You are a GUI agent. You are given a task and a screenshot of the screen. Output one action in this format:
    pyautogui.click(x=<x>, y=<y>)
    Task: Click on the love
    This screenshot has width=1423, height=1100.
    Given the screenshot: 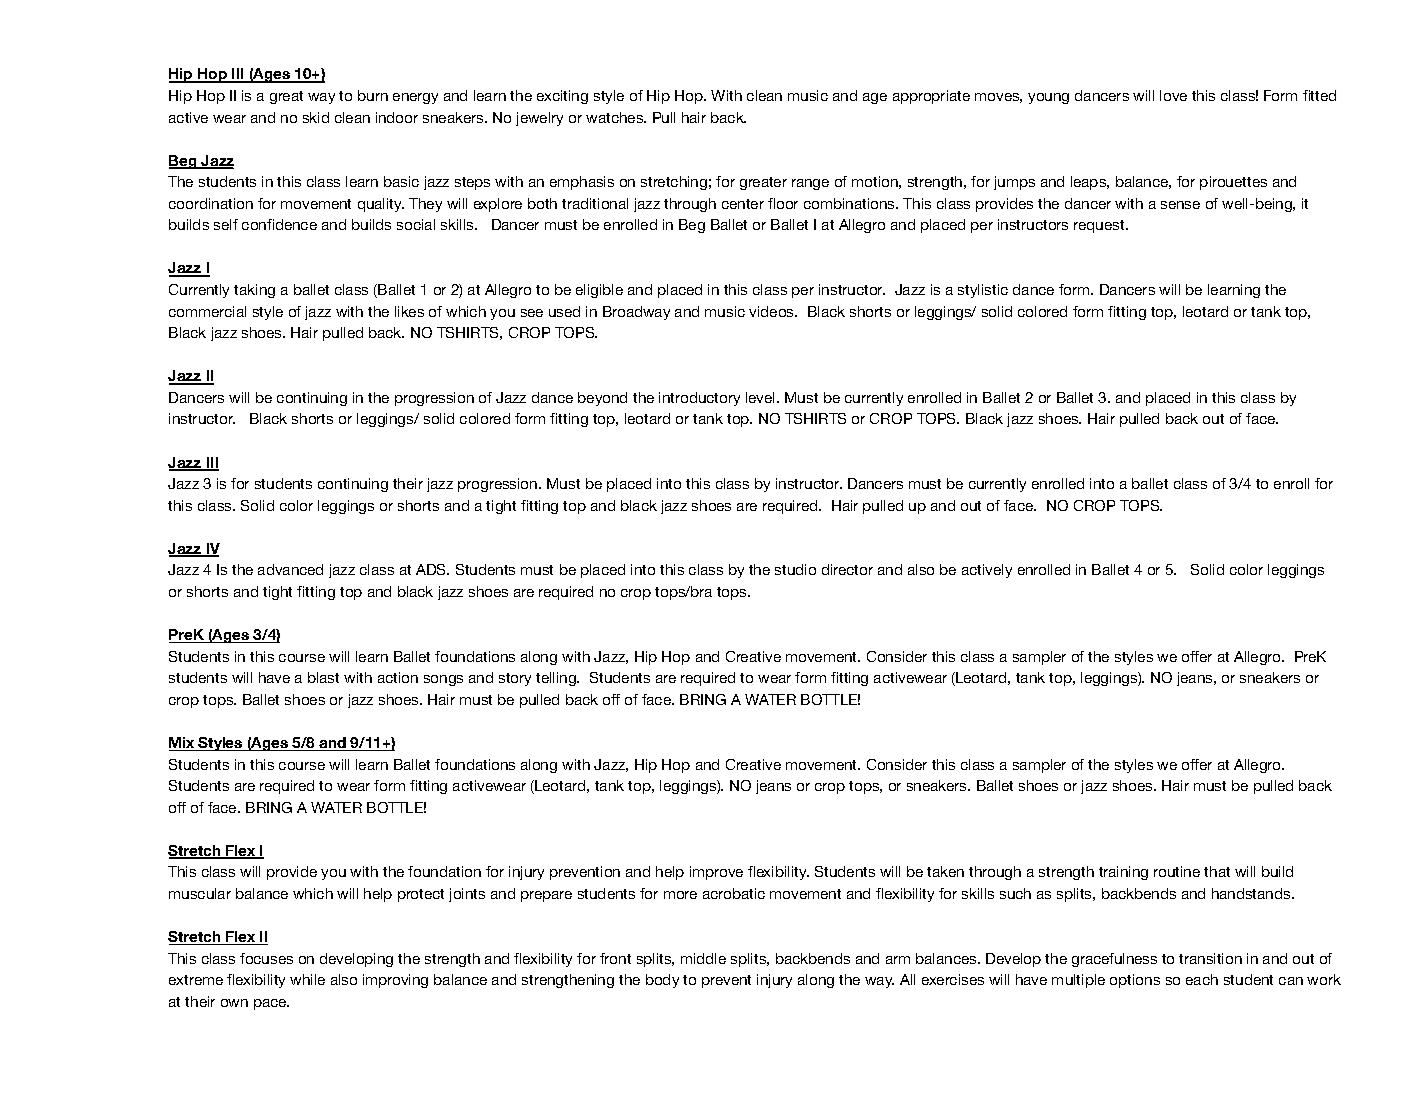 What is the action you would take?
    pyautogui.click(x=1173, y=95)
